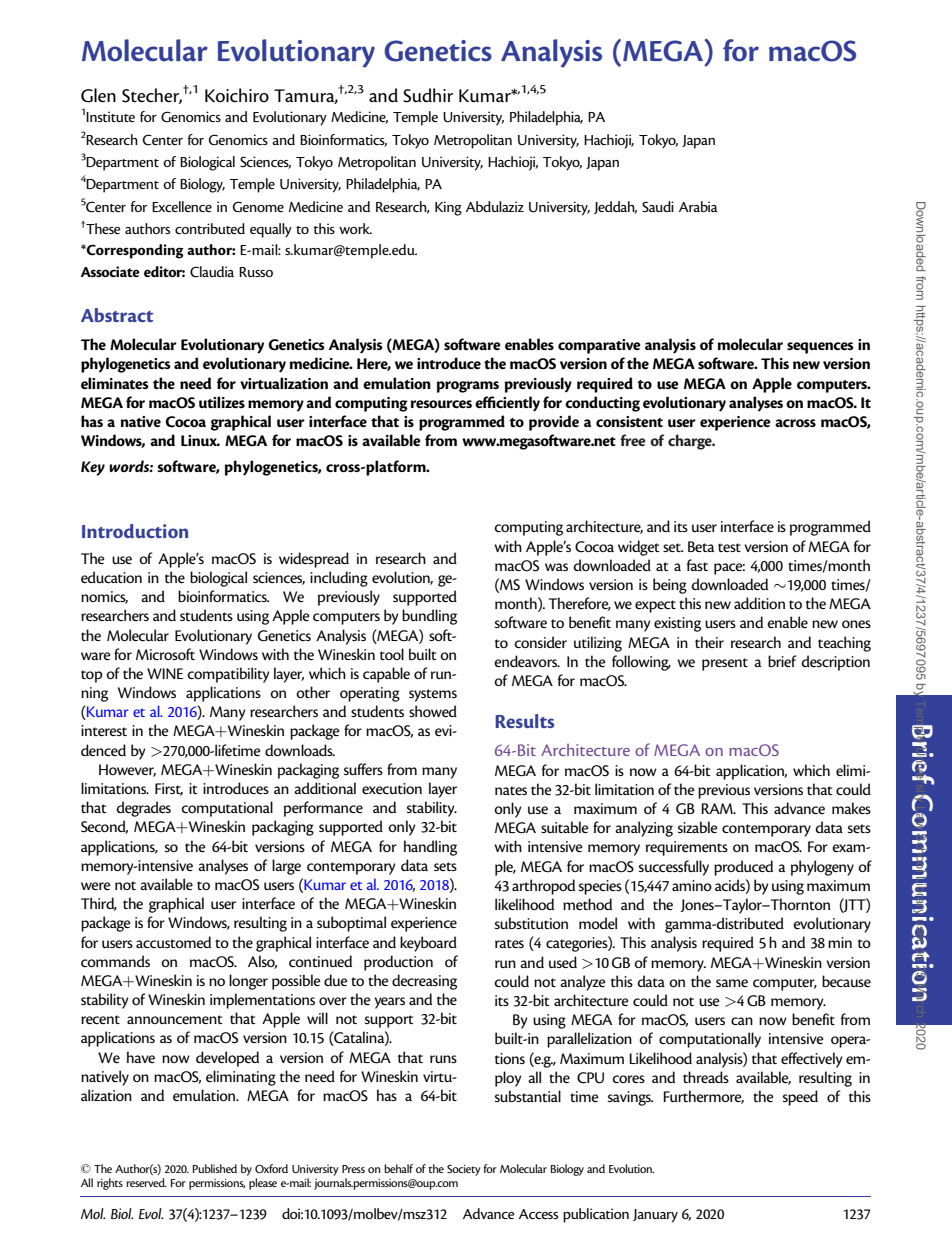 The height and width of the document is (1251, 952). I want to click on Arabia, so click(698, 206).
